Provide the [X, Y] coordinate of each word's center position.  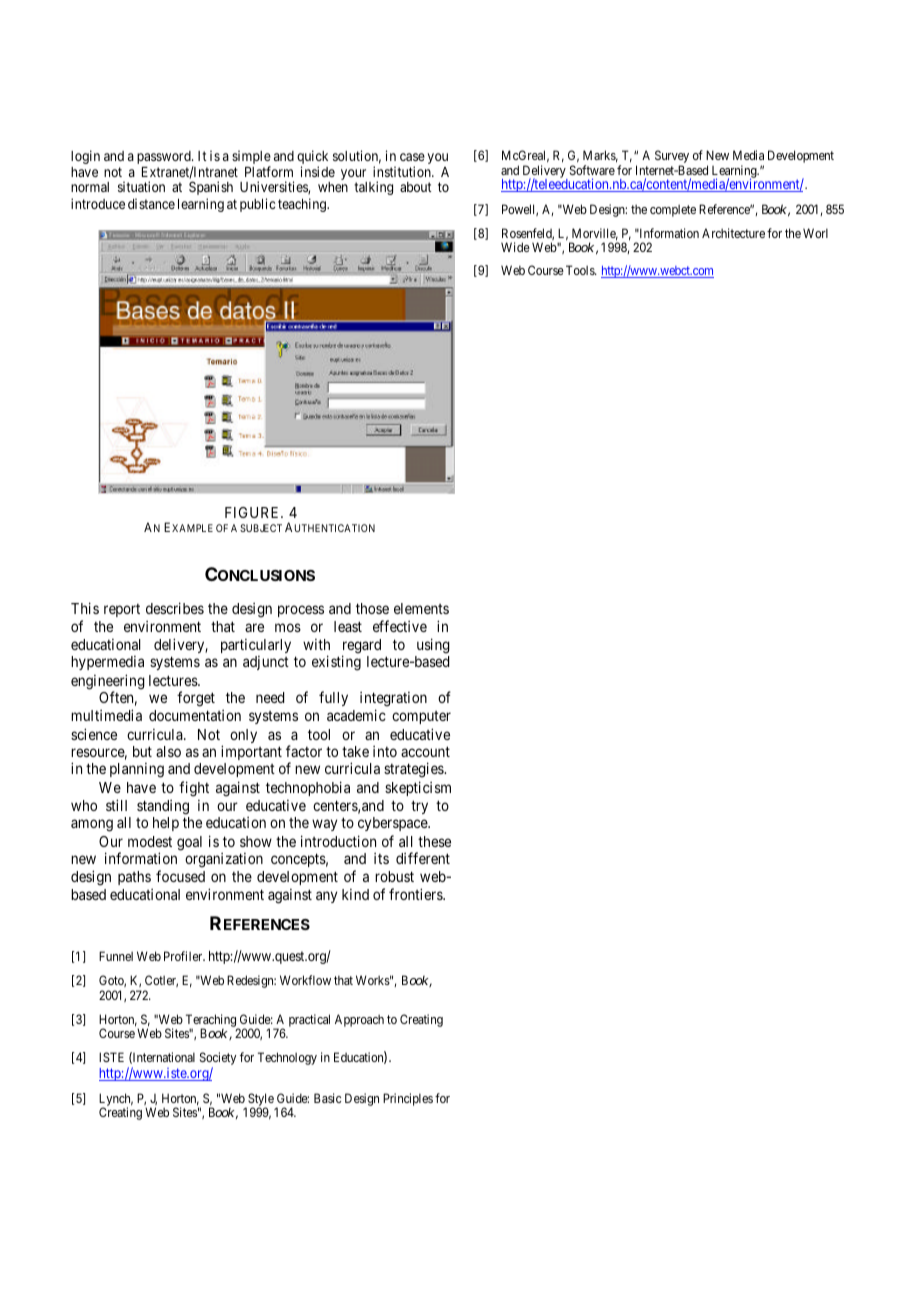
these [434, 841]
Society [218, 1060]
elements [421, 608]
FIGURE [253, 512]
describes [175, 608]
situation [141, 186]
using [433, 646]
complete [673, 210]
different [423, 858]
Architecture [733, 233]
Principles [408, 1099]
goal [189, 843]
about [416, 187]
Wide [515, 247]
